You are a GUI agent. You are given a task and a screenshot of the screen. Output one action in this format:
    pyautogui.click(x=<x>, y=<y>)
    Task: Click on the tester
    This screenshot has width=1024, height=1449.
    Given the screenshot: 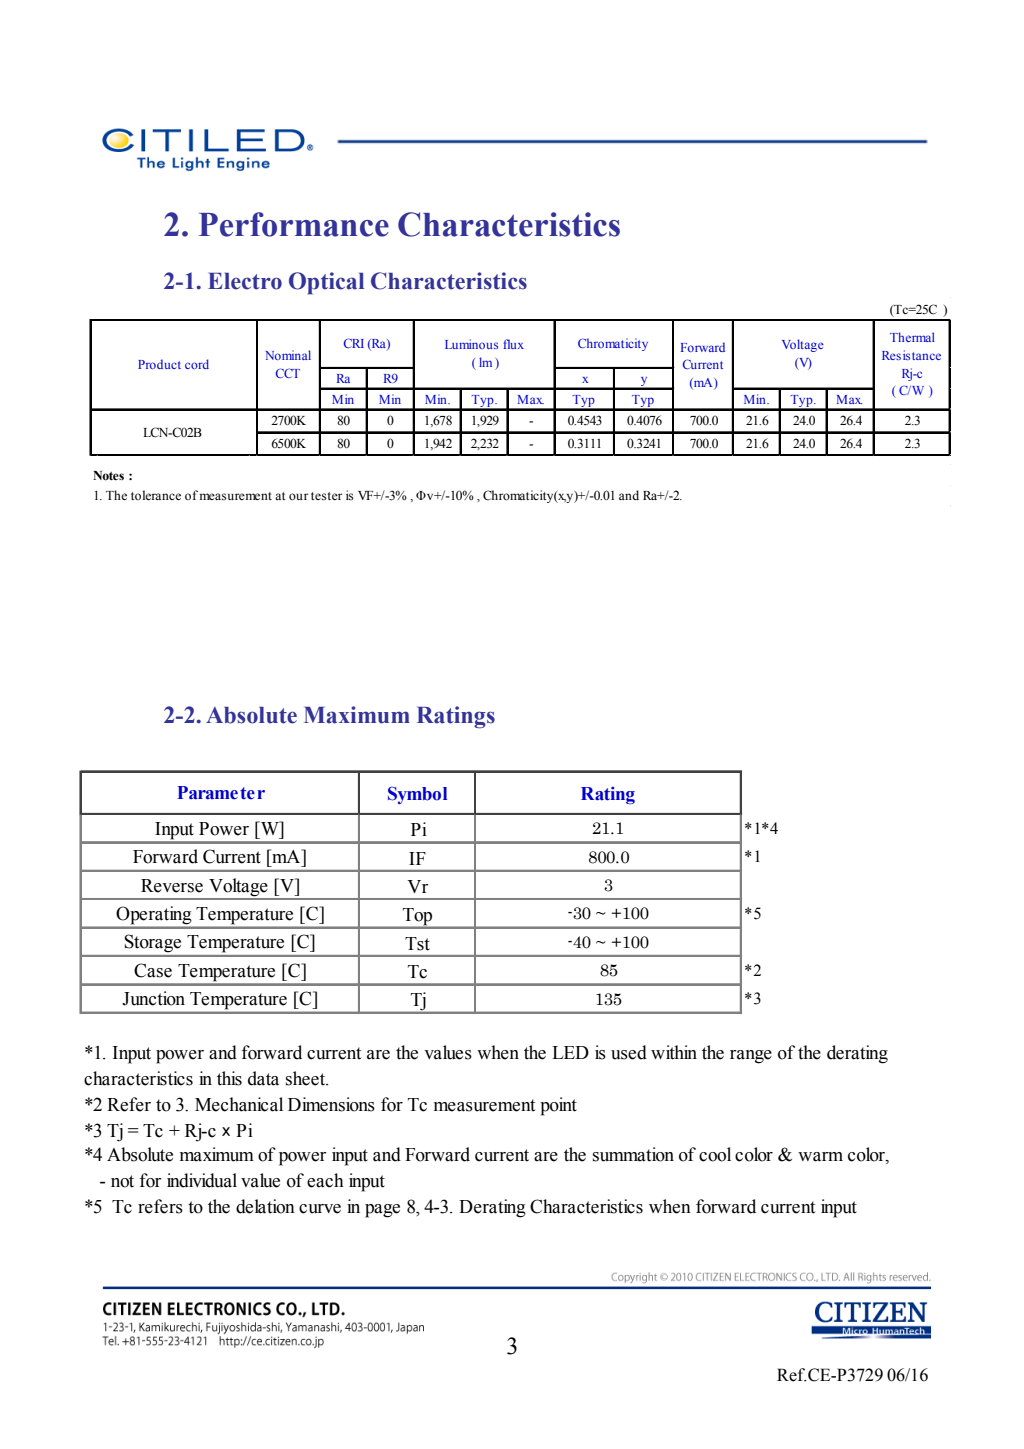 What is the action you would take?
    pyautogui.click(x=326, y=496)
